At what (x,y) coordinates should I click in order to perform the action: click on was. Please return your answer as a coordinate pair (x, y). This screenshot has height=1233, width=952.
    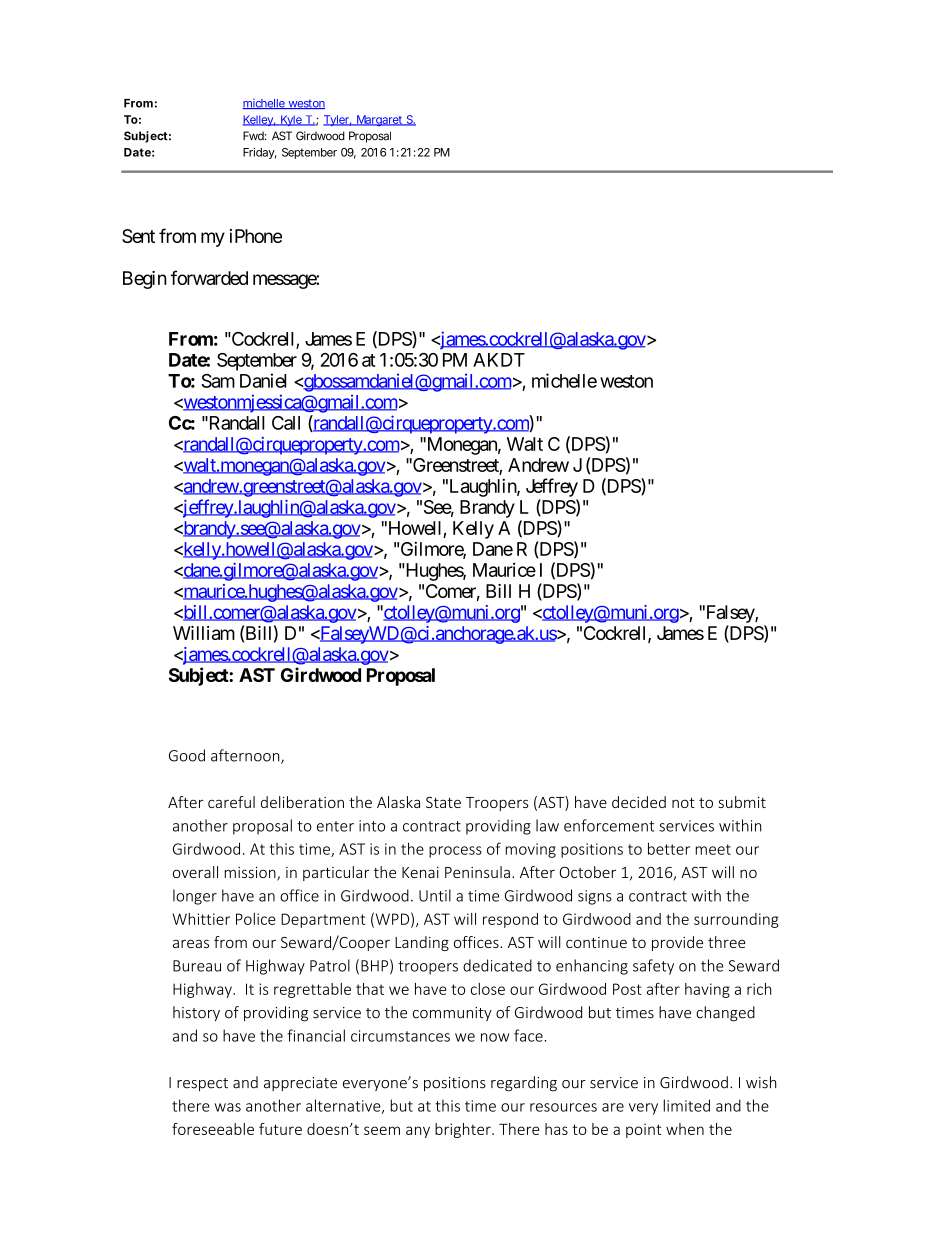
    Looking at the image, I should click on (228, 1107).
